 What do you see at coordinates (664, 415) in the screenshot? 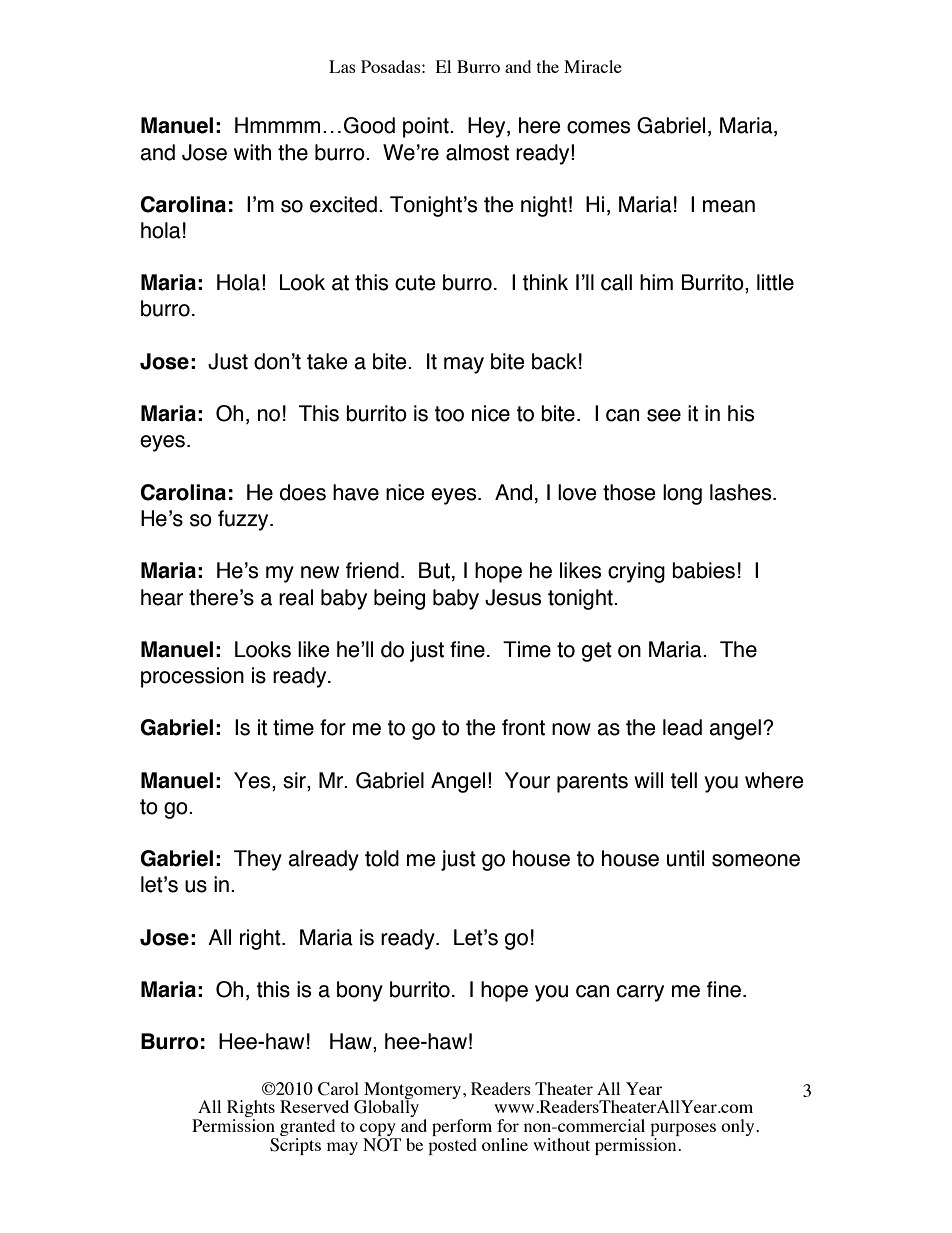
I see `see` at bounding box center [664, 415].
